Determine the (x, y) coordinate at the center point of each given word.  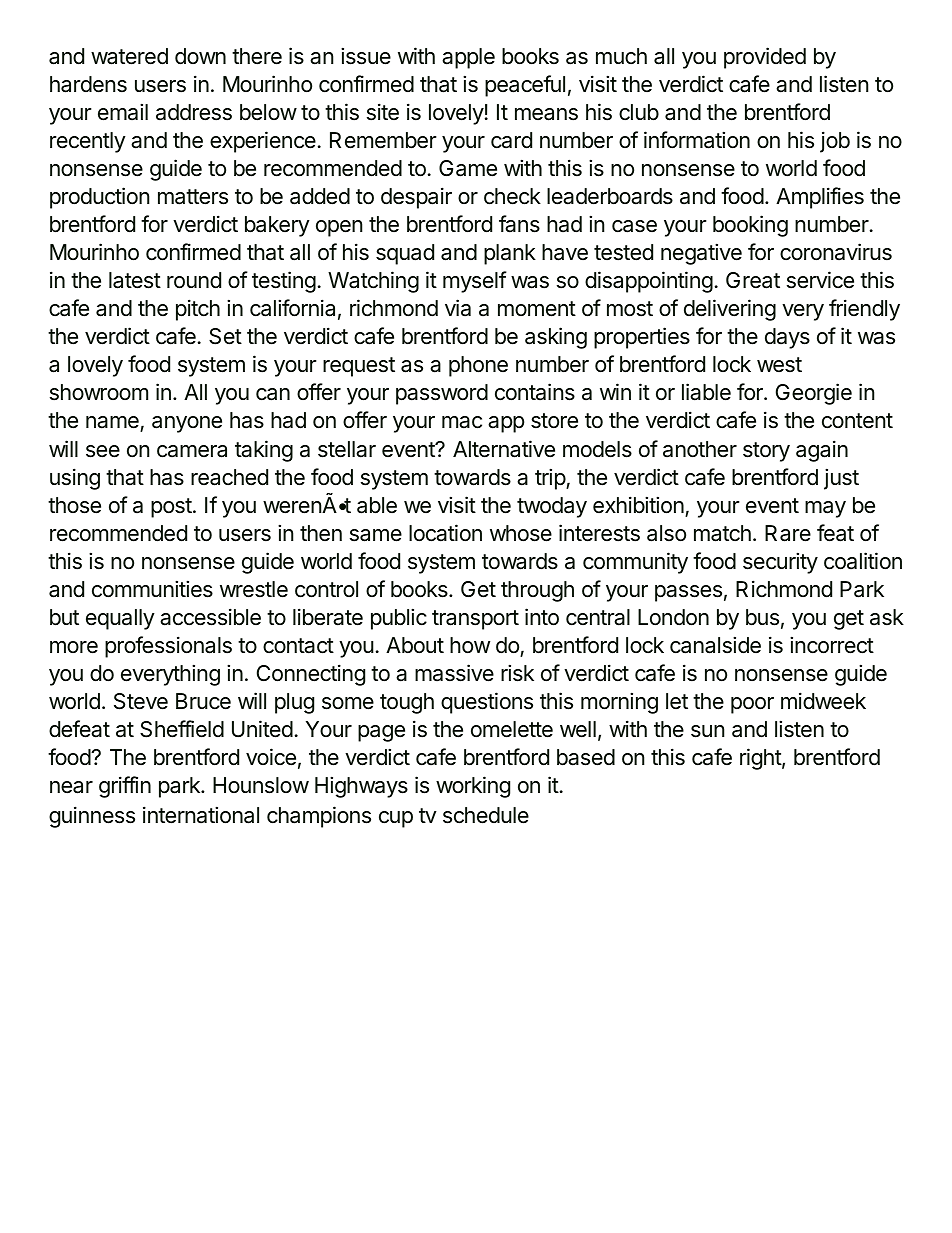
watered (129, 56)
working (473, 787)
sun (707, 731)
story (766, 452)
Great (753, 280)
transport (475, 620)
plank (510, 254)
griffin (125, 787)
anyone (187, 424)
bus (762, 617)
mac (462, 422)
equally (120, 619)
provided (765, 58)
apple (468, 58)
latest (135, 280)
